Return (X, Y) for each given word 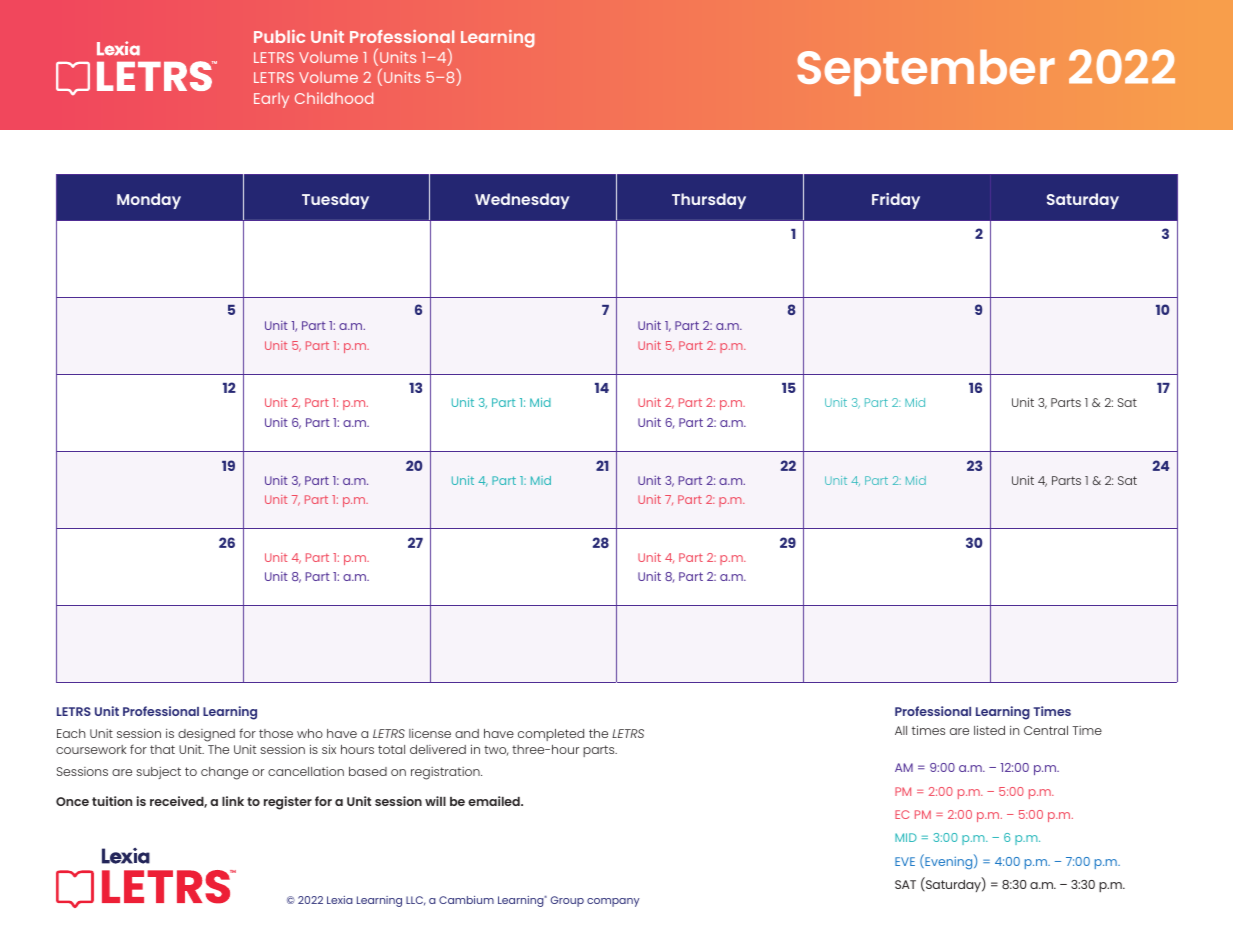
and (467, 733)
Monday (149, 201)
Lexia (340, 900)
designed (206, 735)
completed (551, 735)
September (926, 72)
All (901, 730)
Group (567, 901)
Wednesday (522, 201)
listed (989, 730)
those (276, 733)
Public (279, 36)
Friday (896, 201)
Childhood (334, 98)
